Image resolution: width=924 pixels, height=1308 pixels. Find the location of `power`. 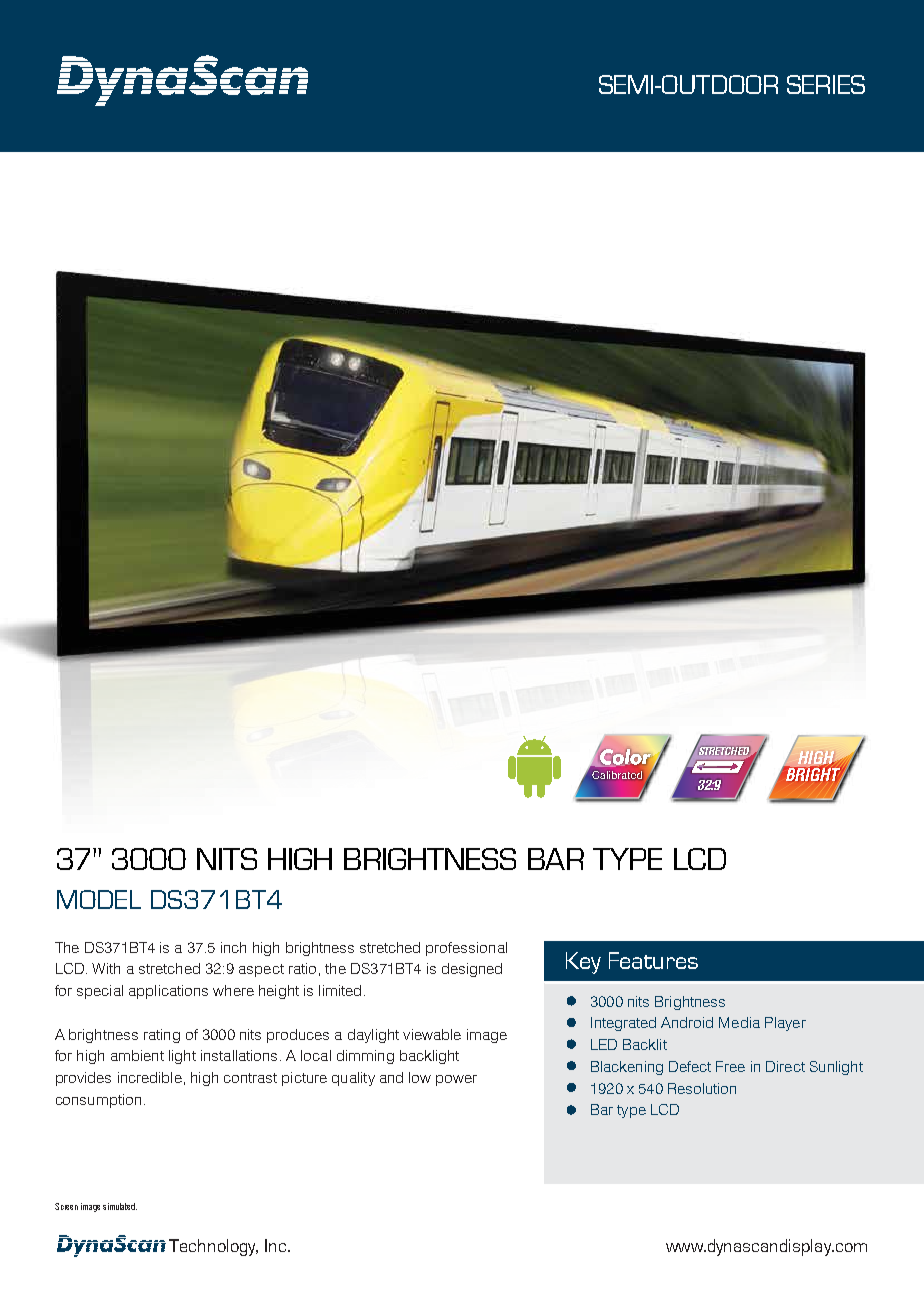

power is located at coordinates (456, 1080).
